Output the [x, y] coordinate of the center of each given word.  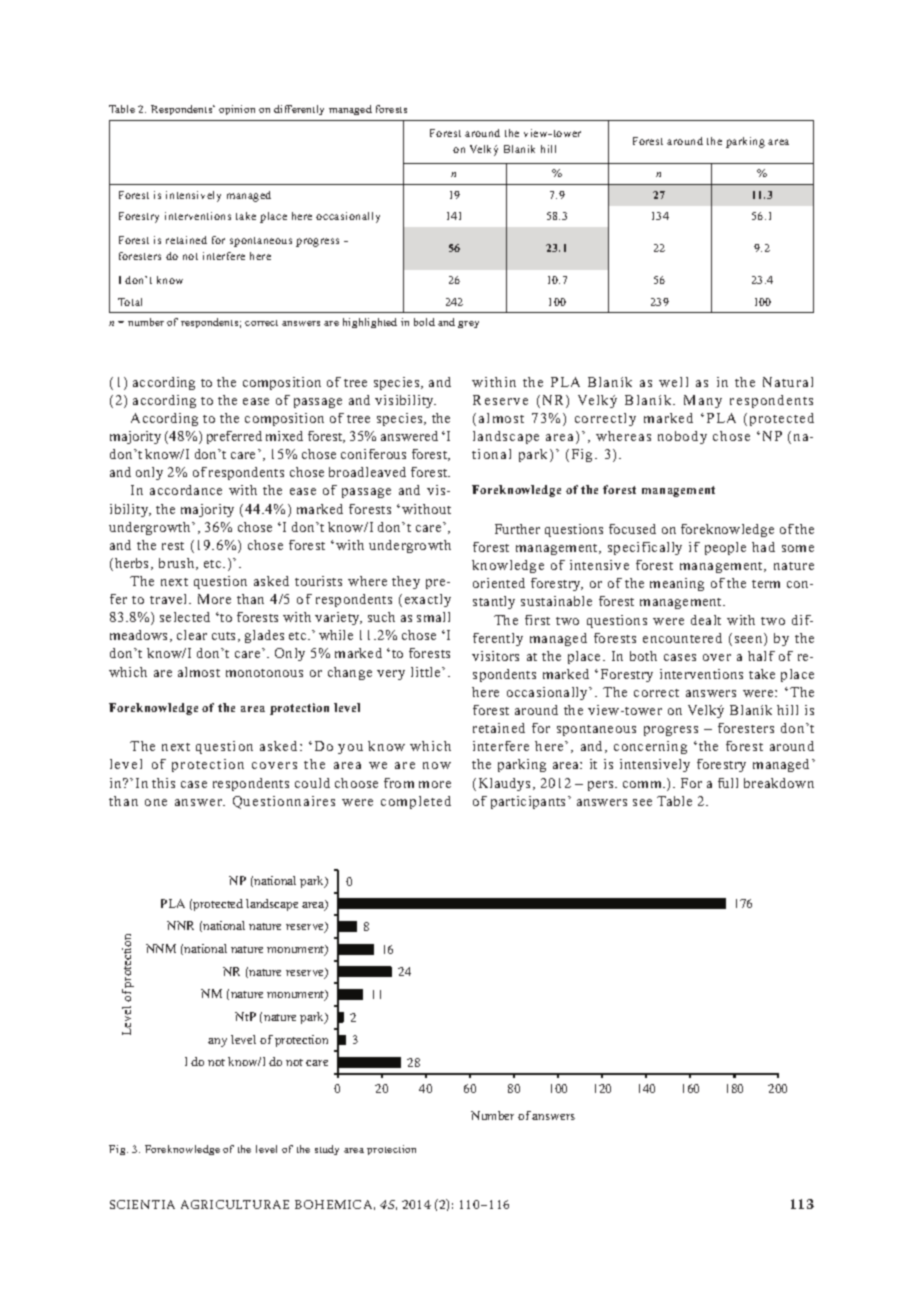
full [728, 783]
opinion [237, 110]
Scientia [142, 1204]
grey [468, 324]
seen [750, 641]
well [673, 382]
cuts [225, 637]
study [327, 1150]
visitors [495, 656]
